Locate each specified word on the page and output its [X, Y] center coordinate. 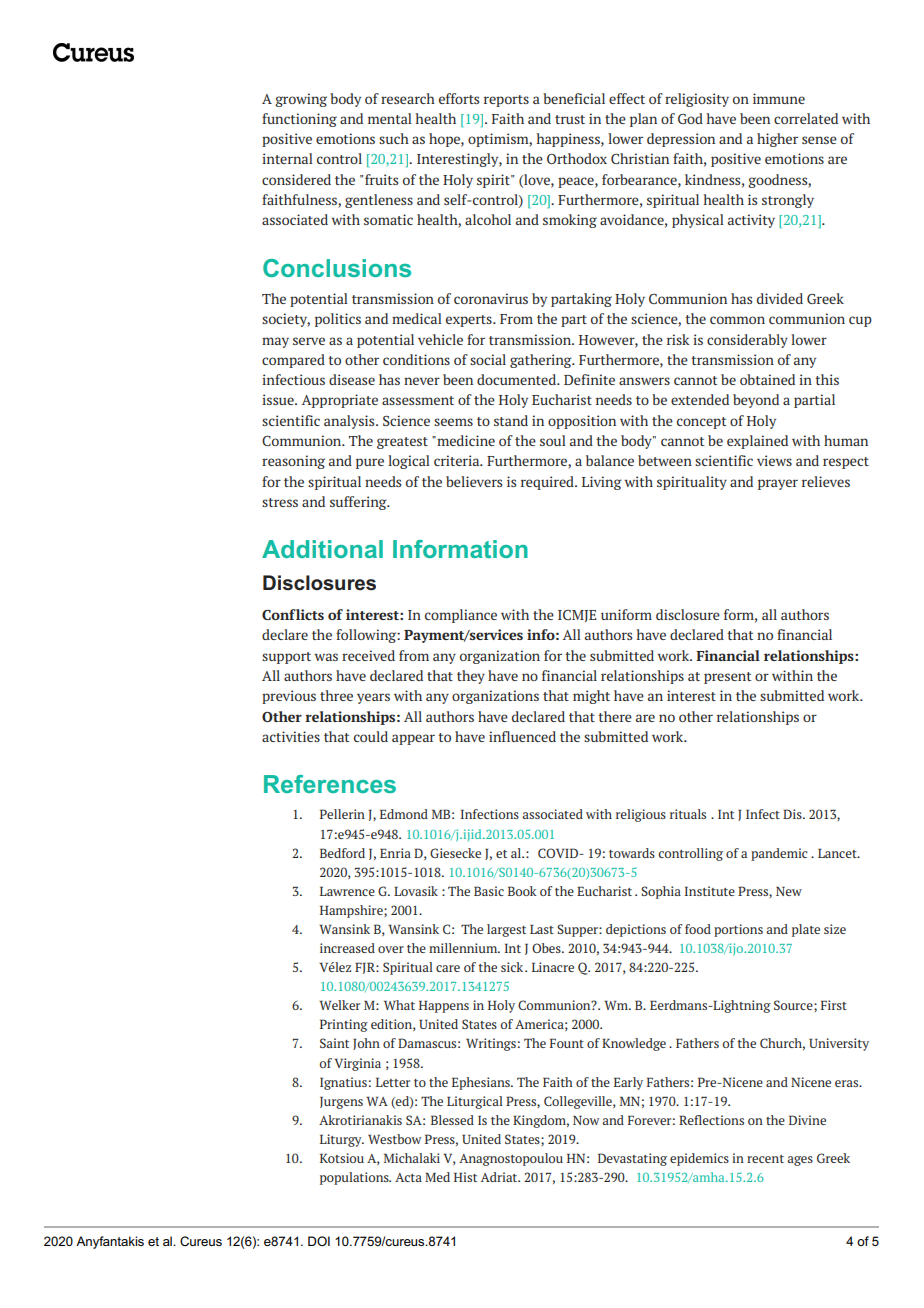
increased [347, 948]
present [727, 678]
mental [390, 118]
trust [570, 119]
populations [355, 1178]
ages [800, 1161]
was [326, 657]
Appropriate [340, 401]
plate [806, 930]
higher [777, 140]
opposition [582, 422]
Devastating [632, 1159]
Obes [547, 948]
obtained [767, 379]
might [591, 697]
